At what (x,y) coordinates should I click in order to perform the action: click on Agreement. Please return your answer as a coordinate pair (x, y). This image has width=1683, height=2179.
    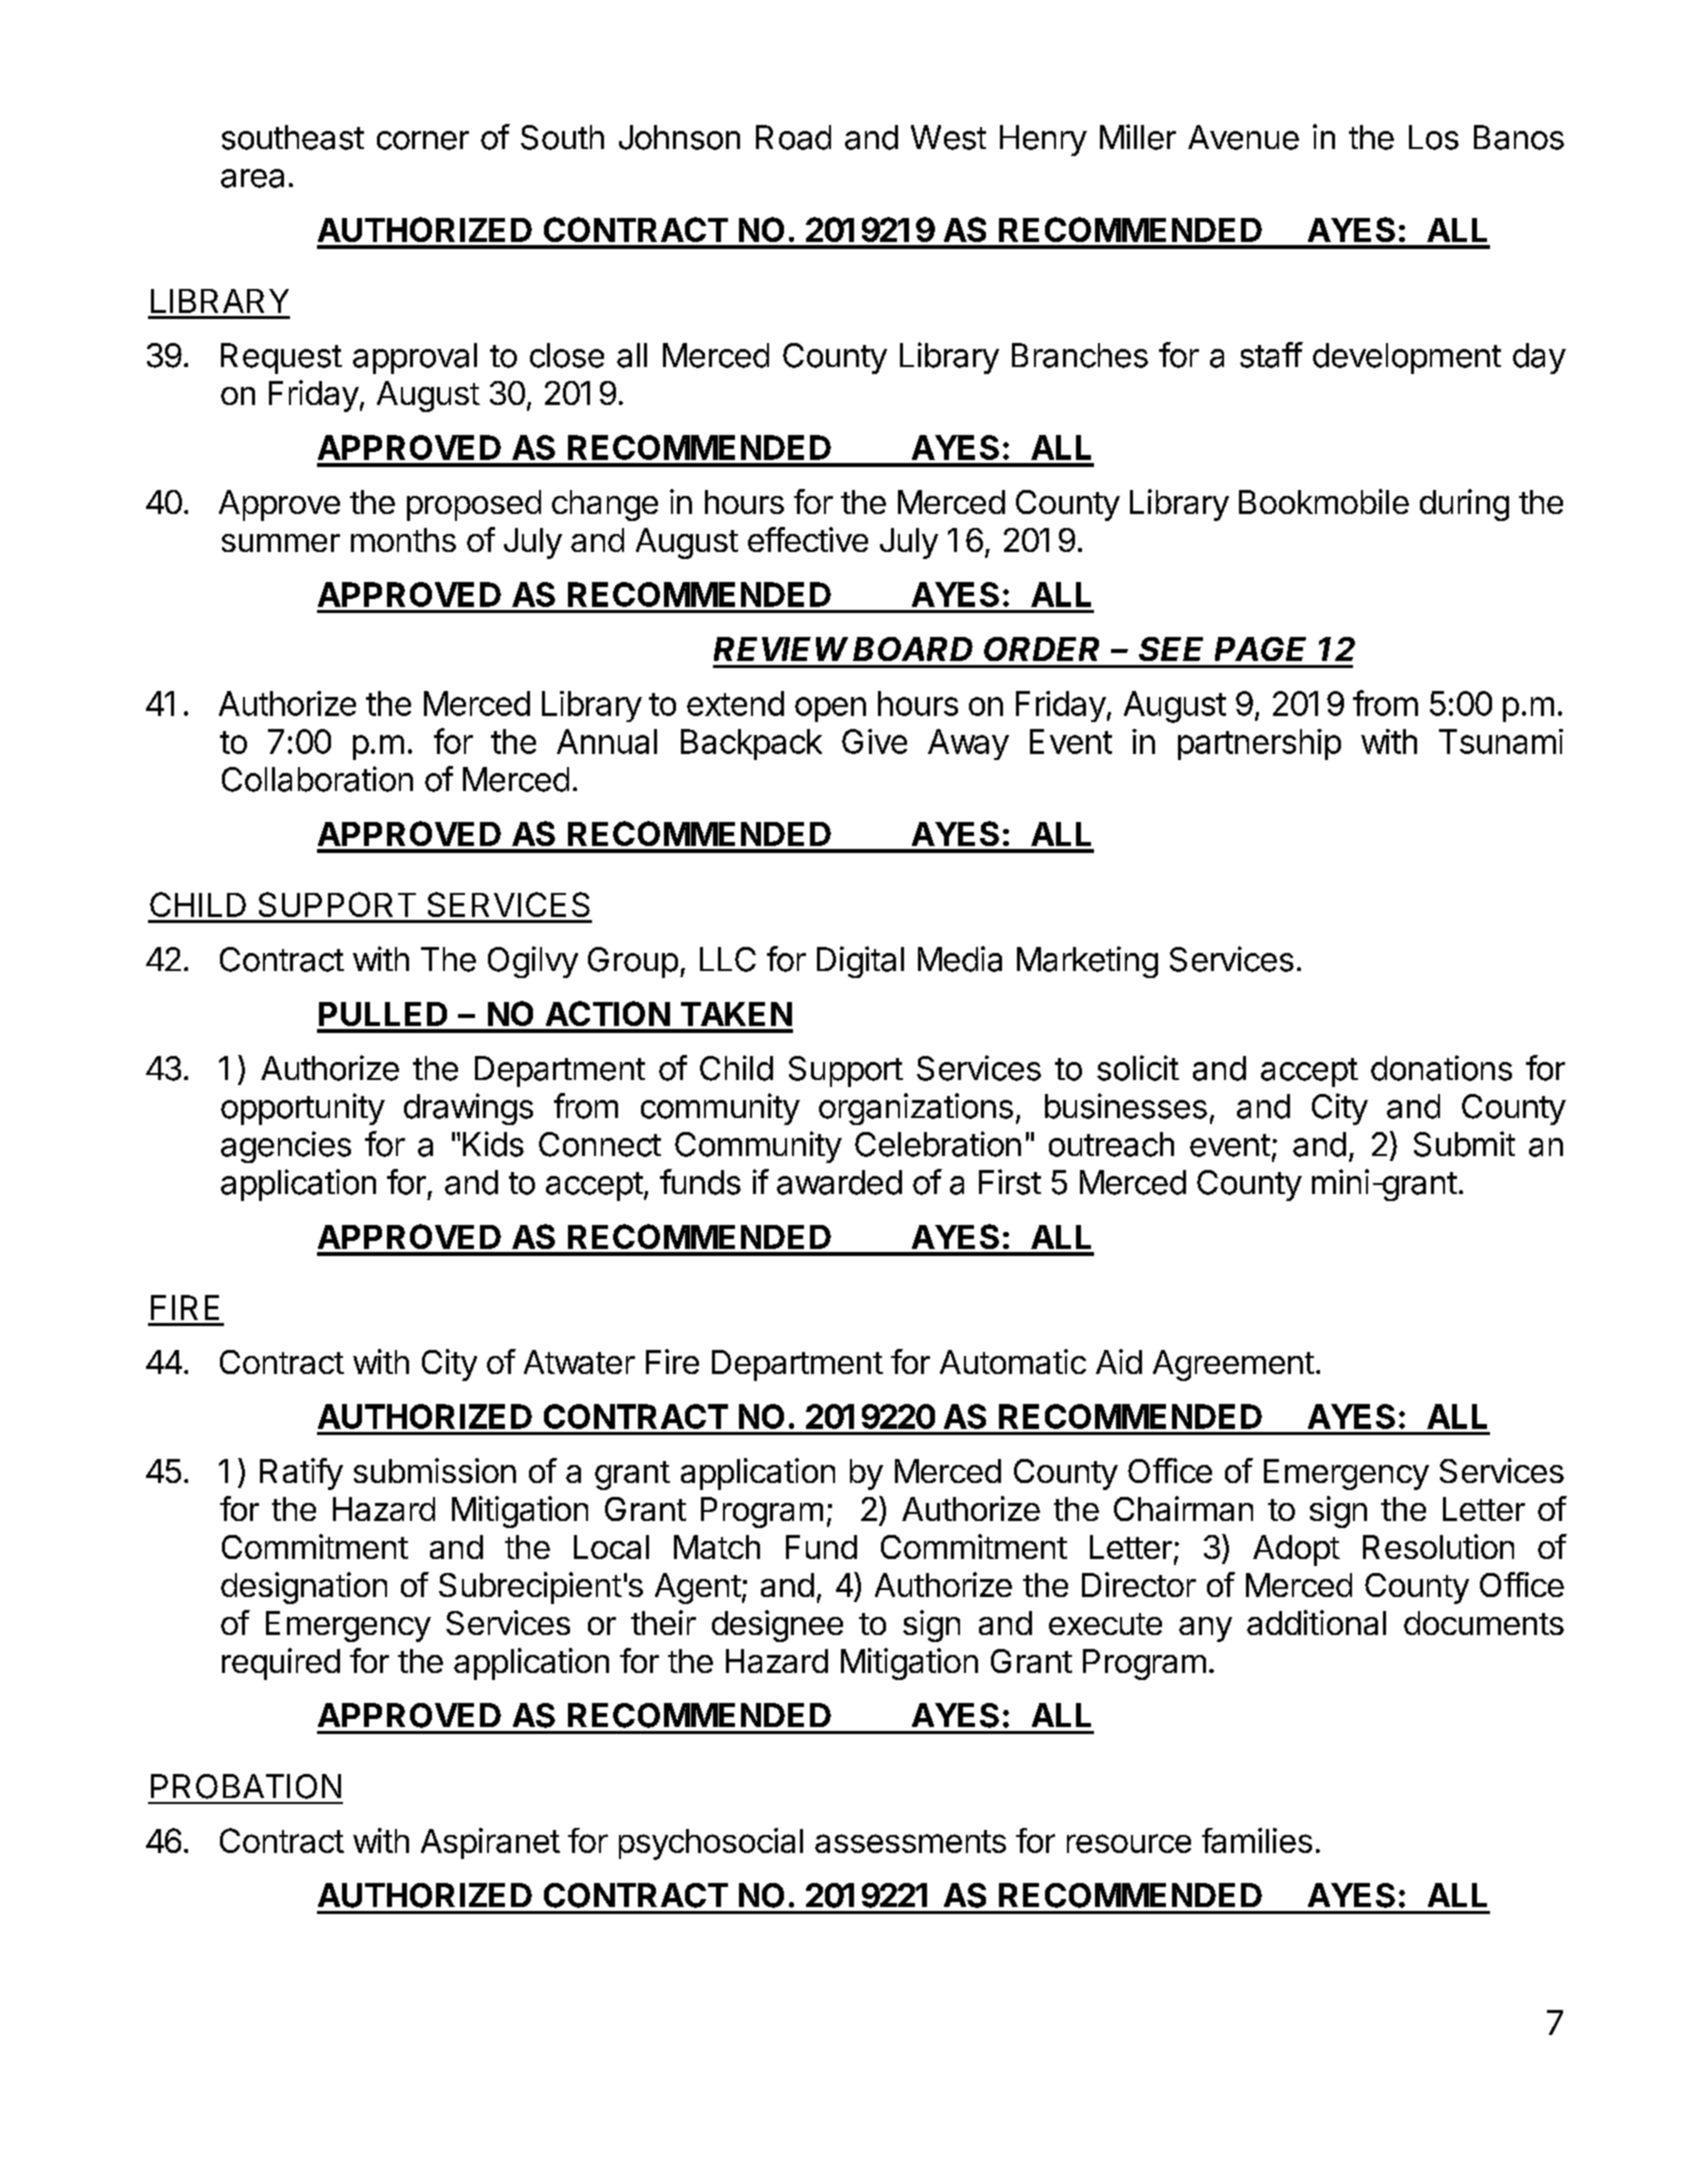
    Looking at the image, I should click on (1233, 1365).
